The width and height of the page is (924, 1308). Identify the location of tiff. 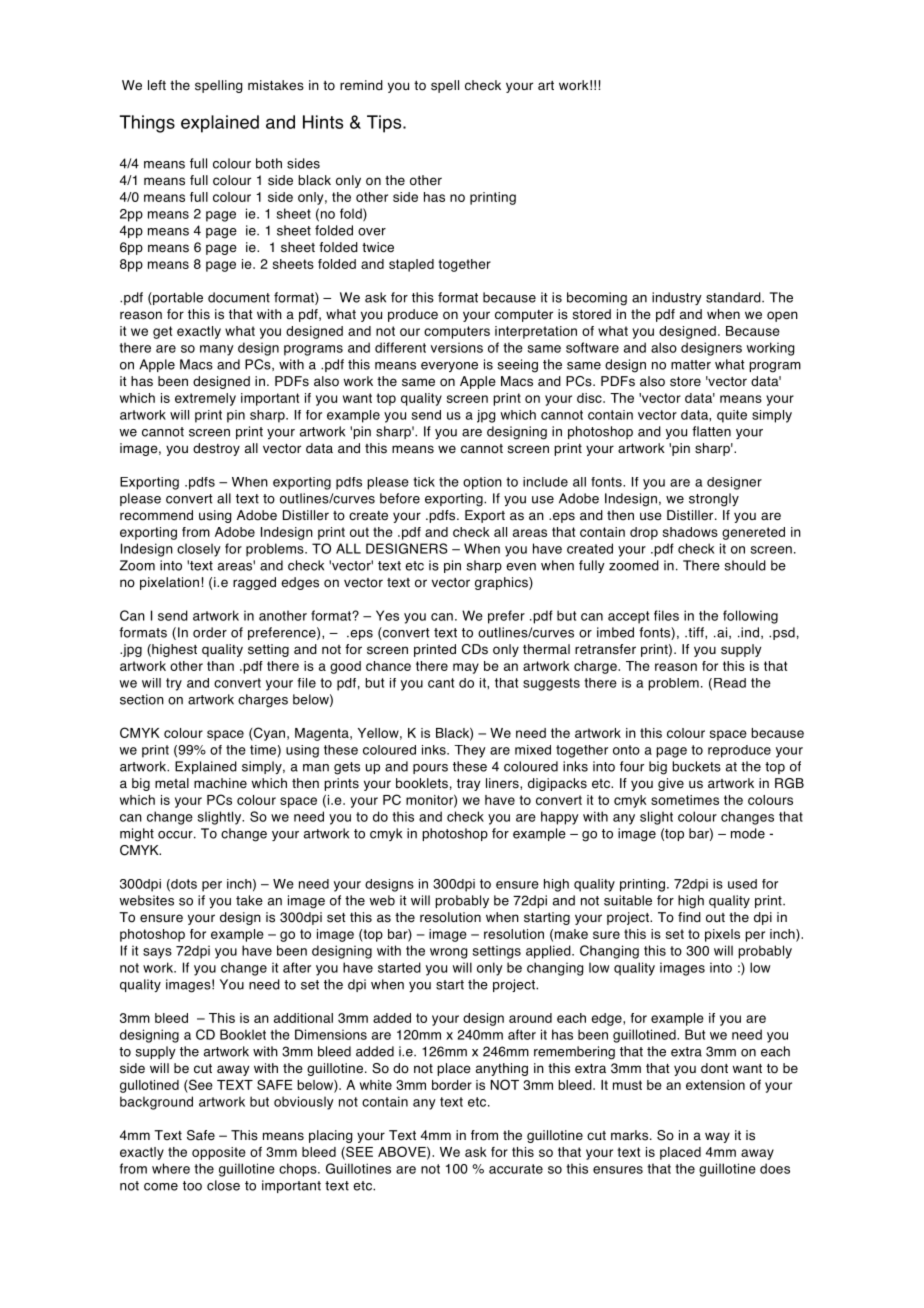
(696, 632).
